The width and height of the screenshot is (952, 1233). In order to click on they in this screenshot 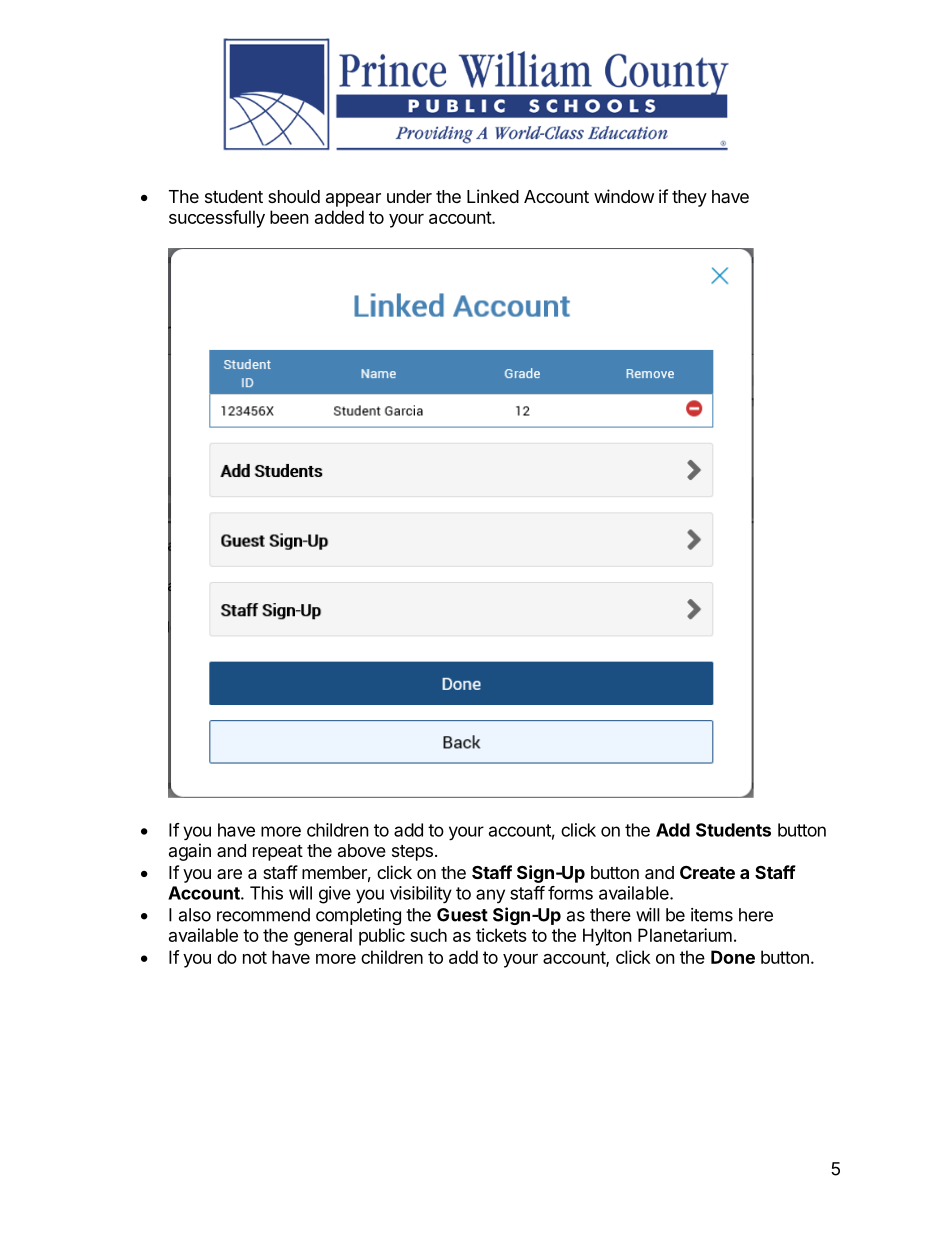, I will do `click(689, 198)`.
